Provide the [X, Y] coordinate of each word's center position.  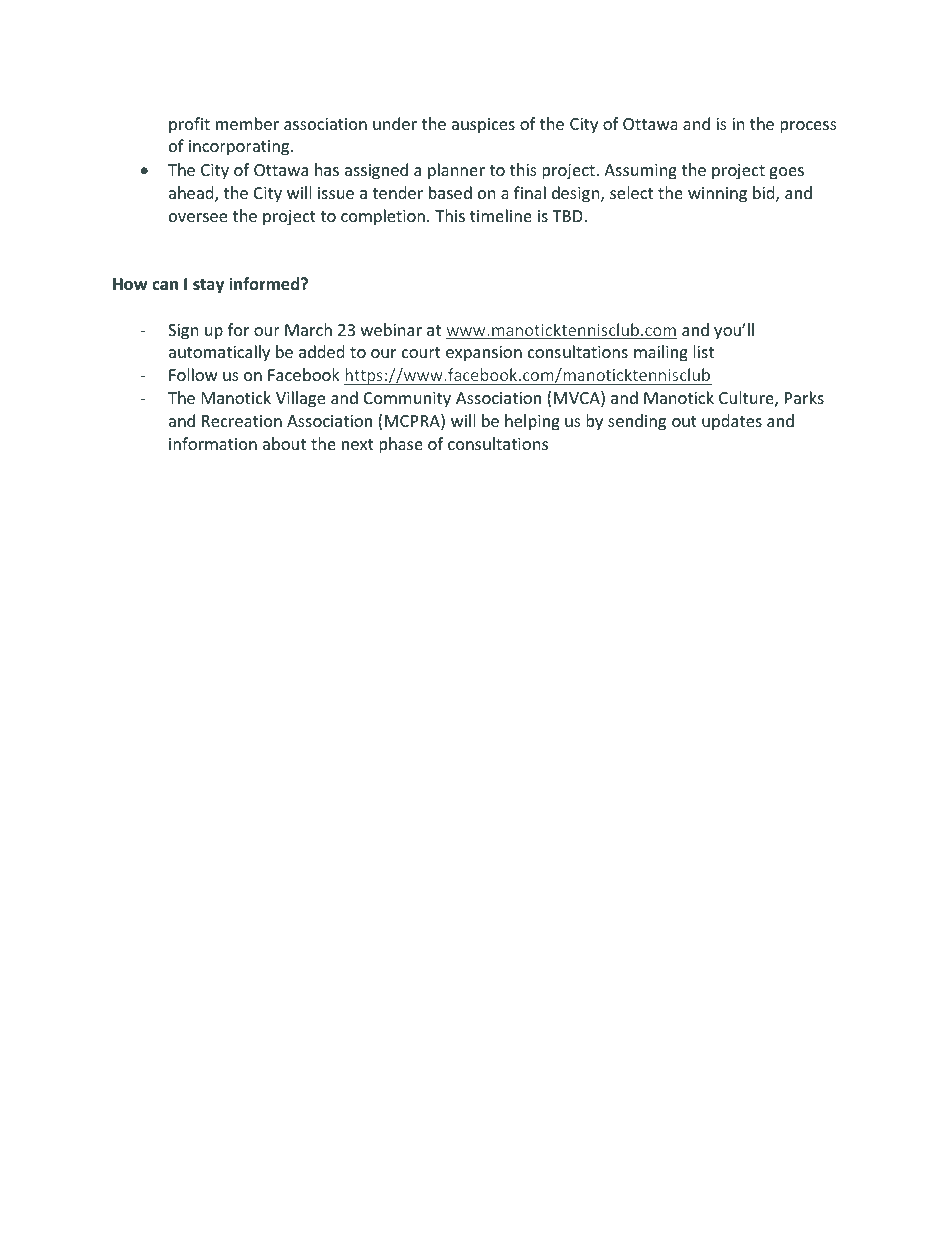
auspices [483, 126]
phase [401, 445]
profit [189, 125]
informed [265, 284]
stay [208, 286]
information [213, 443]
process [808, 127]
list [703, 351]
